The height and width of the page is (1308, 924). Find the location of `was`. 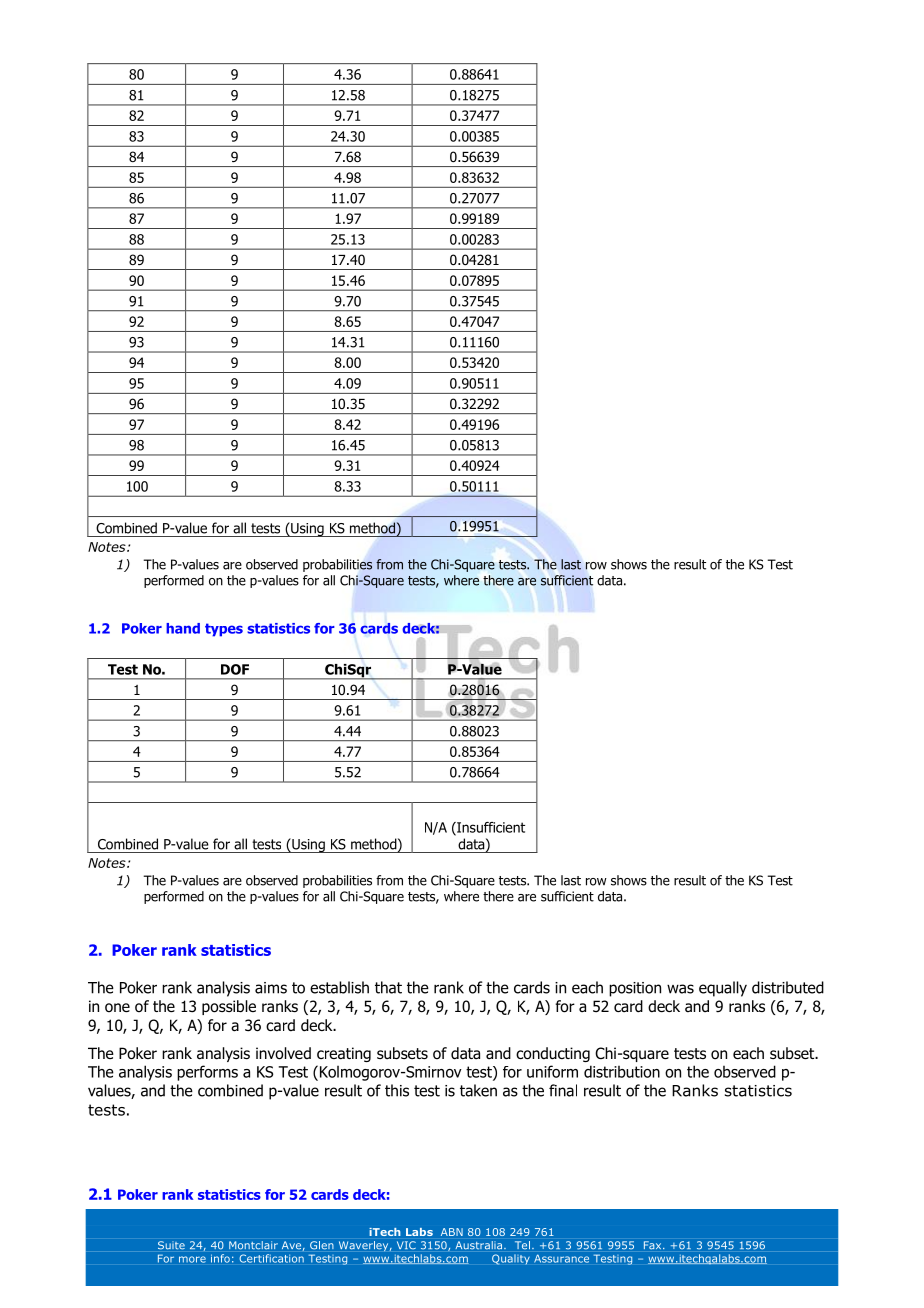

was is located at coordinates (680, 989).
